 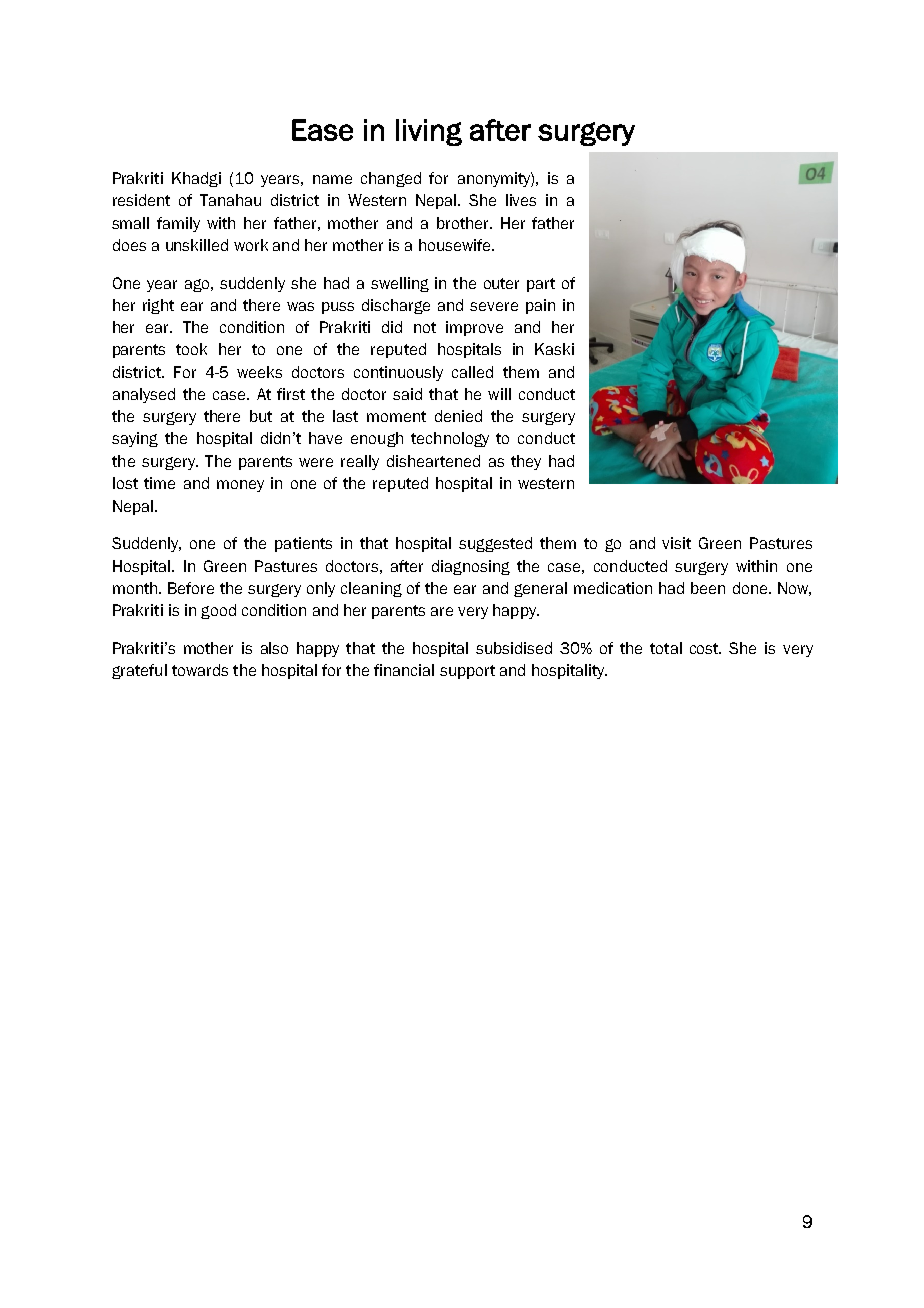 What do you see at coordinates (200, 670) in the document?
I see `towards` at bounding box center [200, 670].
